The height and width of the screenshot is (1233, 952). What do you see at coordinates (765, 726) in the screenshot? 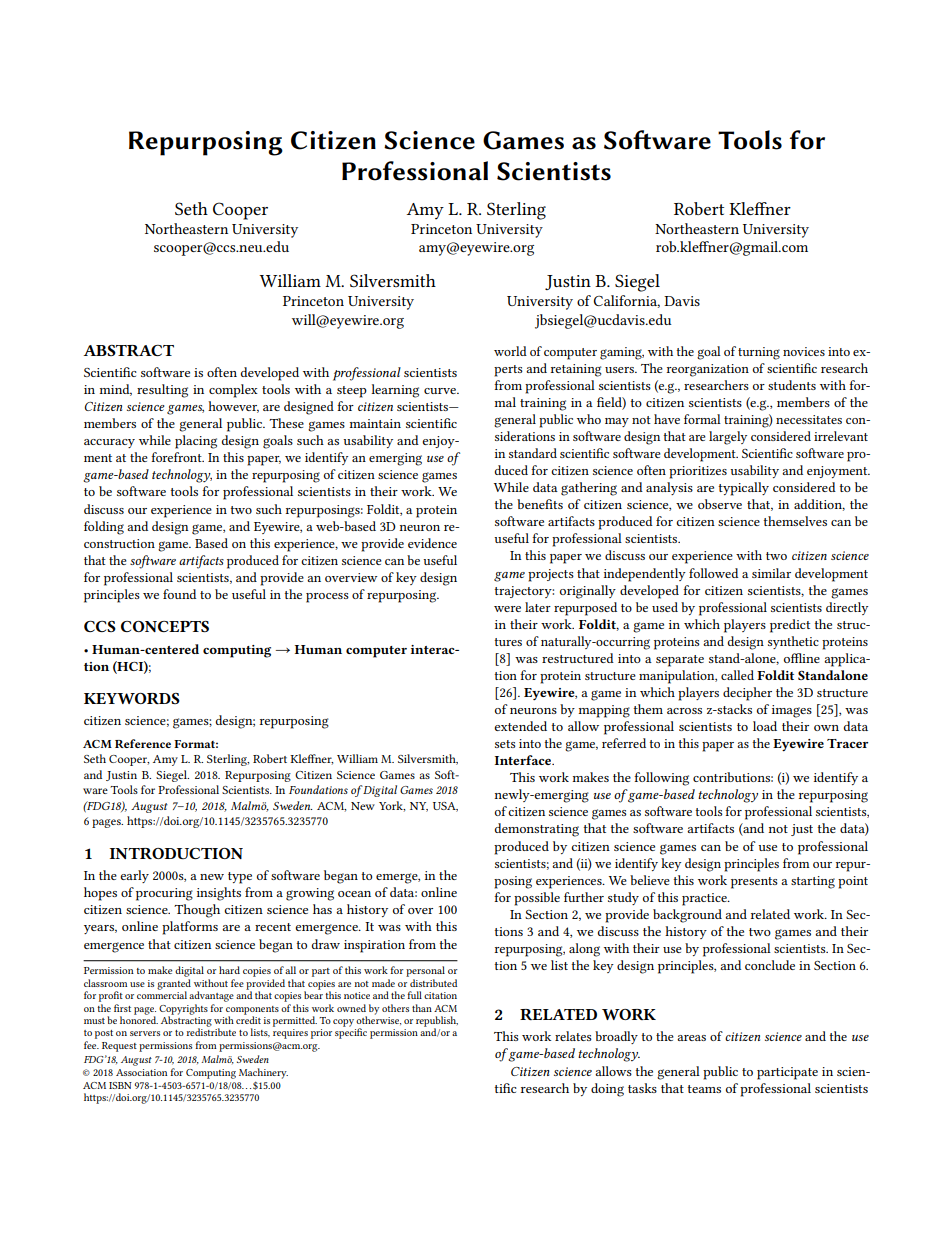
I see `load` at bounding box center [765, 726].
